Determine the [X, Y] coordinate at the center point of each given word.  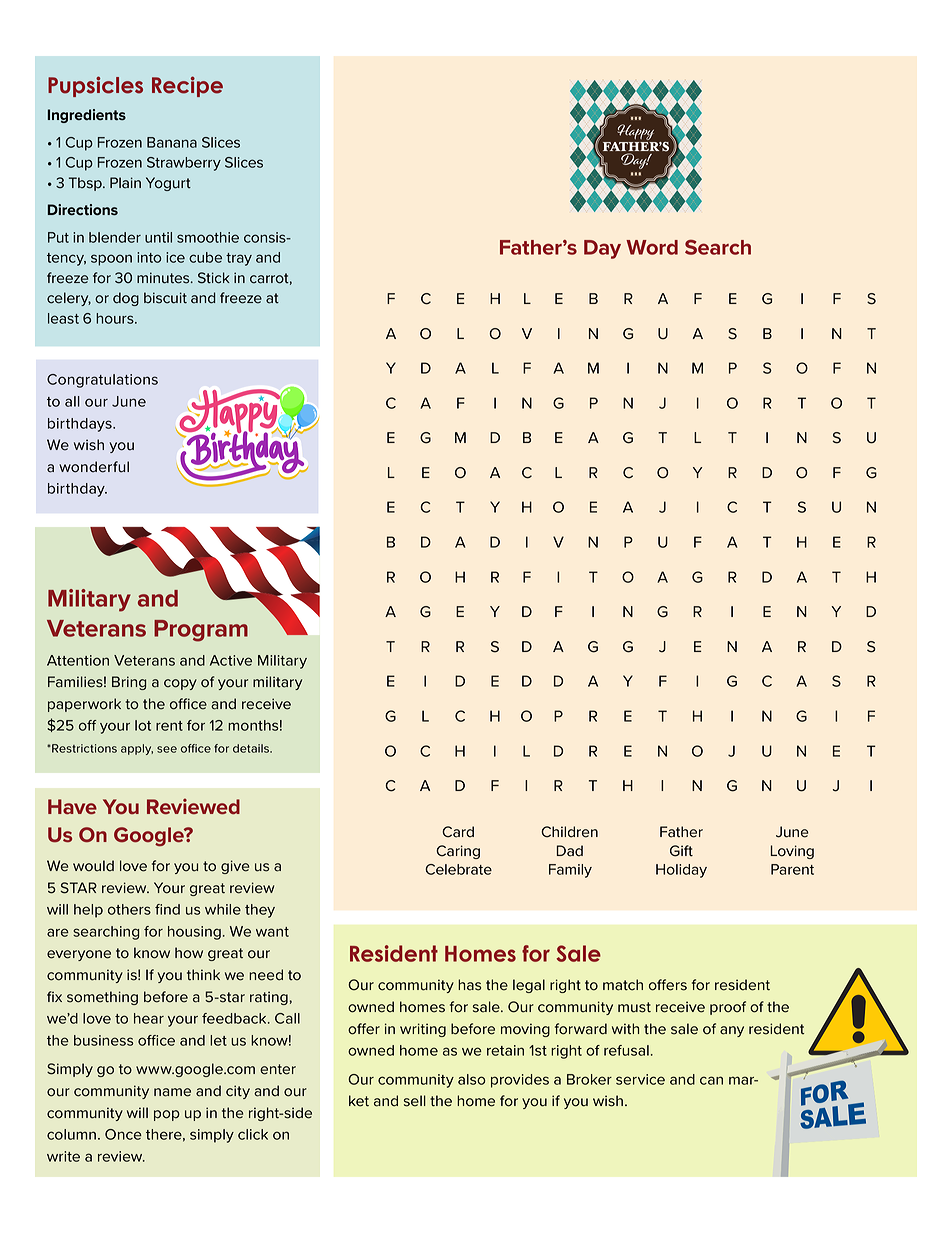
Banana [172, 142]
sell [415, 1101]
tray [239, 259]
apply [137, 749]
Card [458, 832]
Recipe [187, 86]
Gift [681, 851]
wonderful [94, 467]
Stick [214, 278]
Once [123, 1134]
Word [652, 247]
